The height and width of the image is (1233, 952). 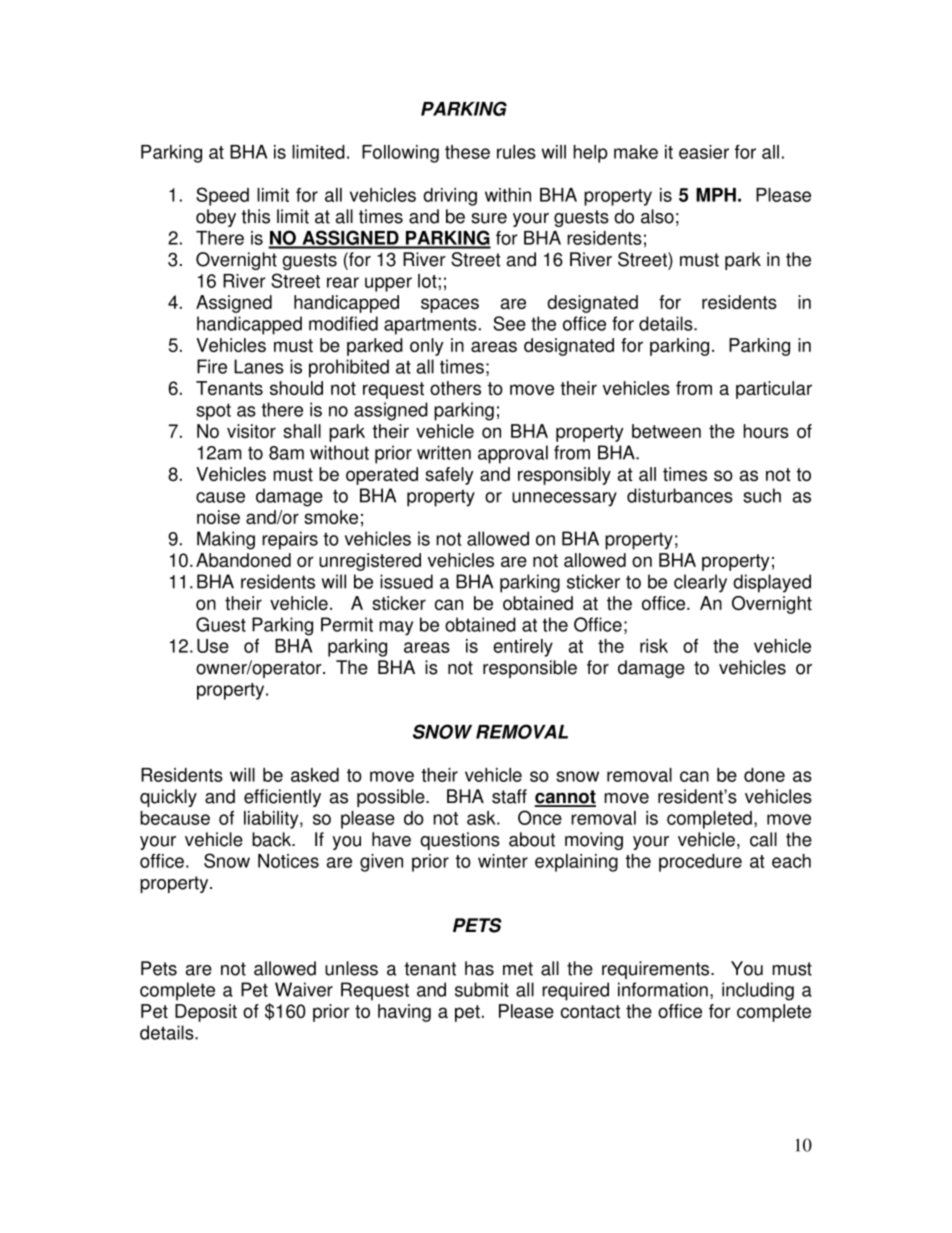 I want to click on hours, so click(x=766, y=431).
